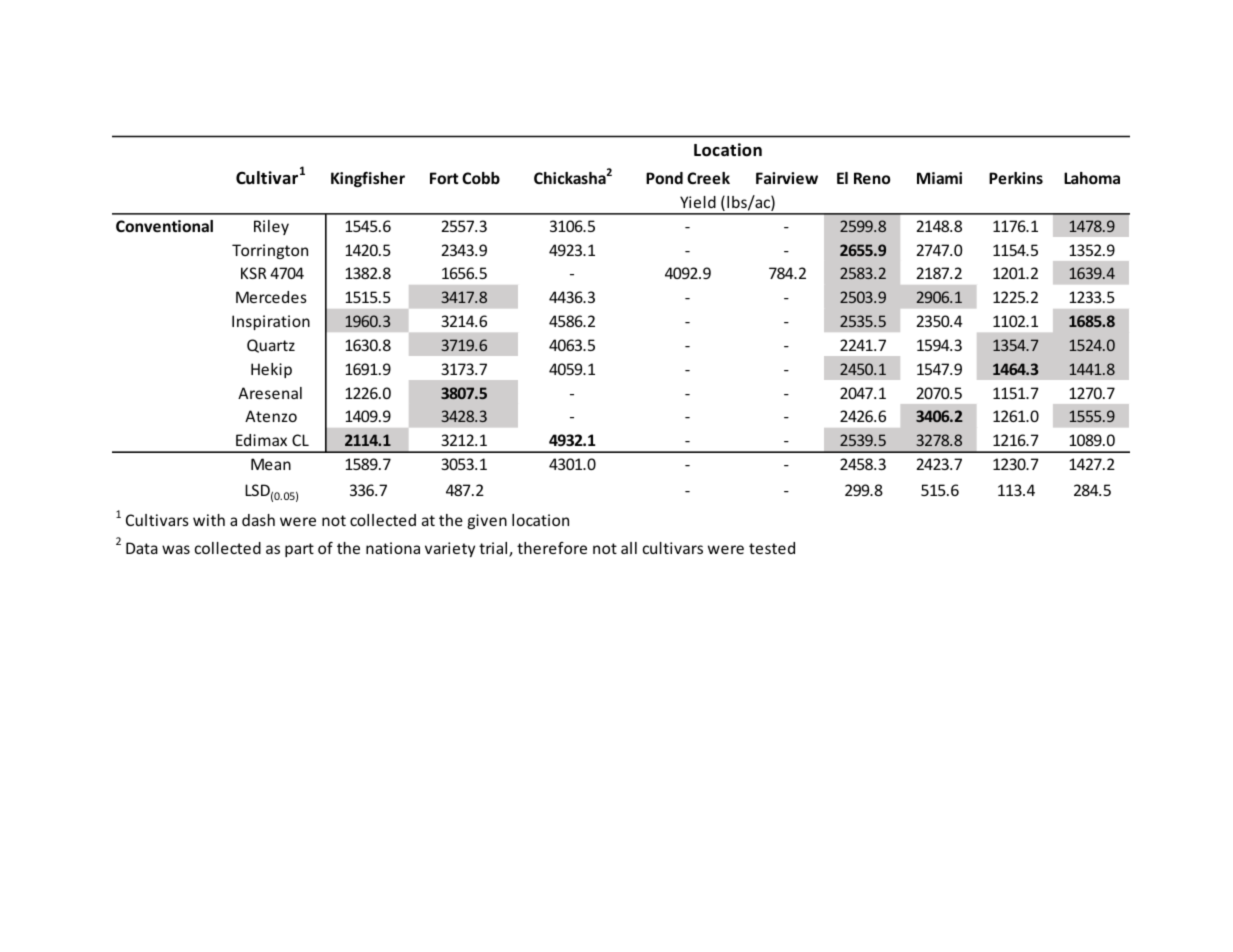 The width and height of the screenshot is (1233, 952). Describe the element at coordinates (271, 297) in the screenshot. I see `Mercedes` at that location.
